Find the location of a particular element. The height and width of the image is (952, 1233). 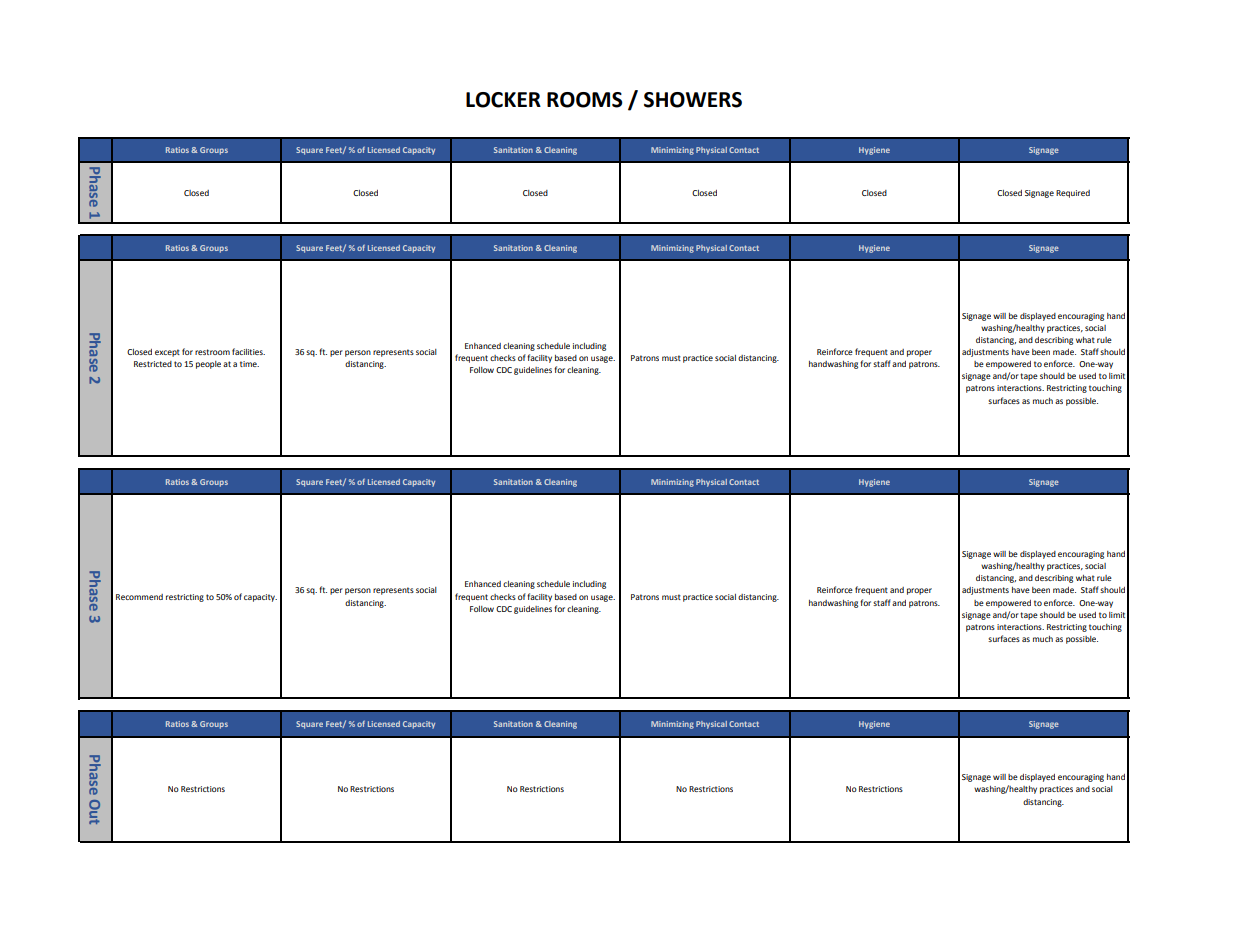

Required is located at coordinates (1073, 194).
